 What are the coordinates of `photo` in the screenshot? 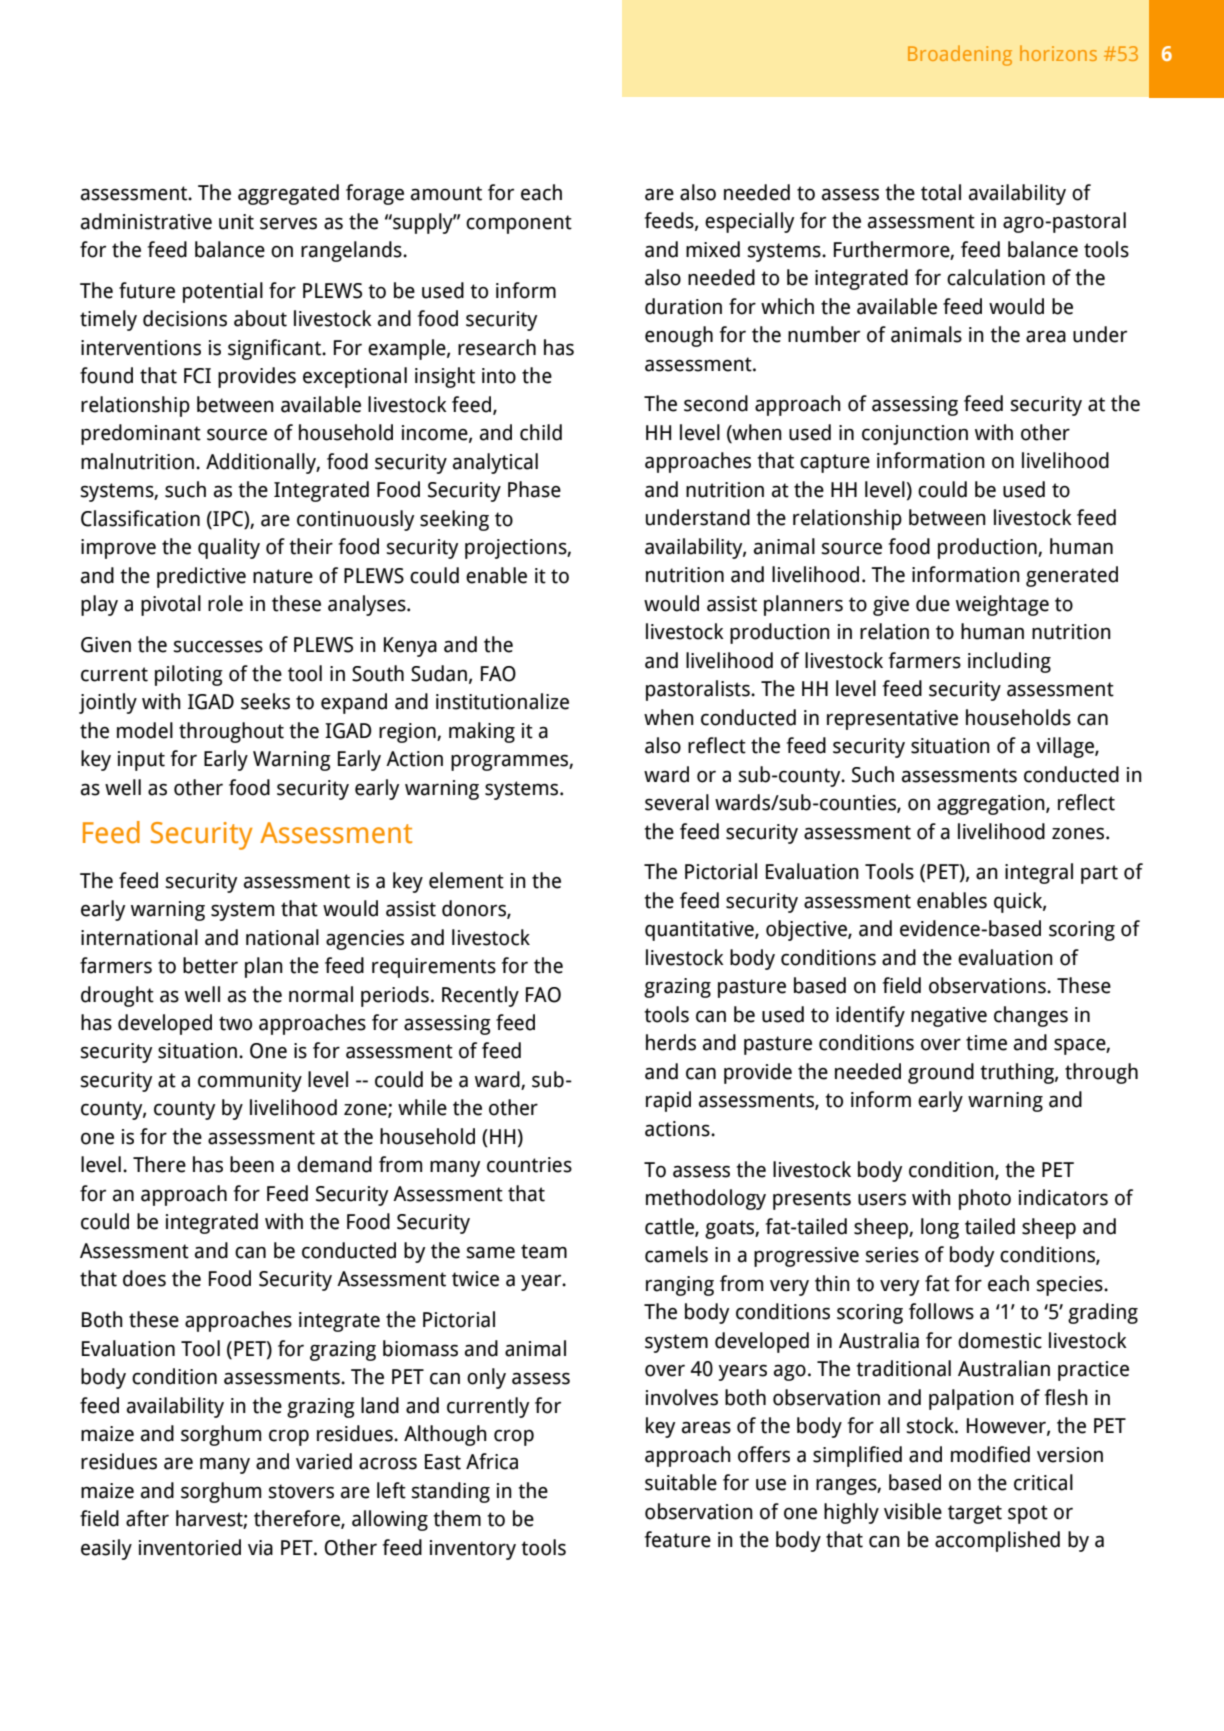 It's located at (985, 1199).
